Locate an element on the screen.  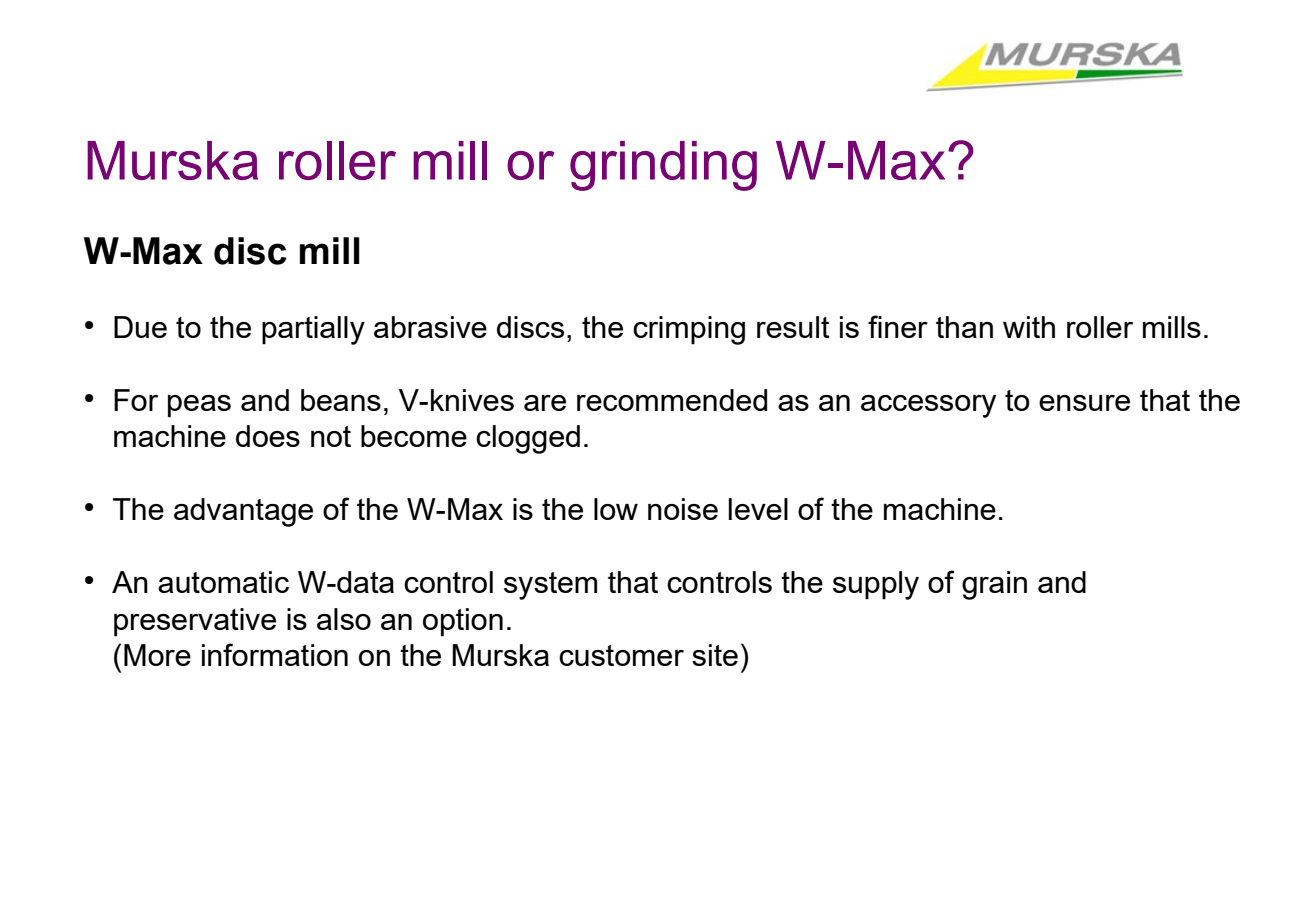
peas is located at coordinates (199, 406).
